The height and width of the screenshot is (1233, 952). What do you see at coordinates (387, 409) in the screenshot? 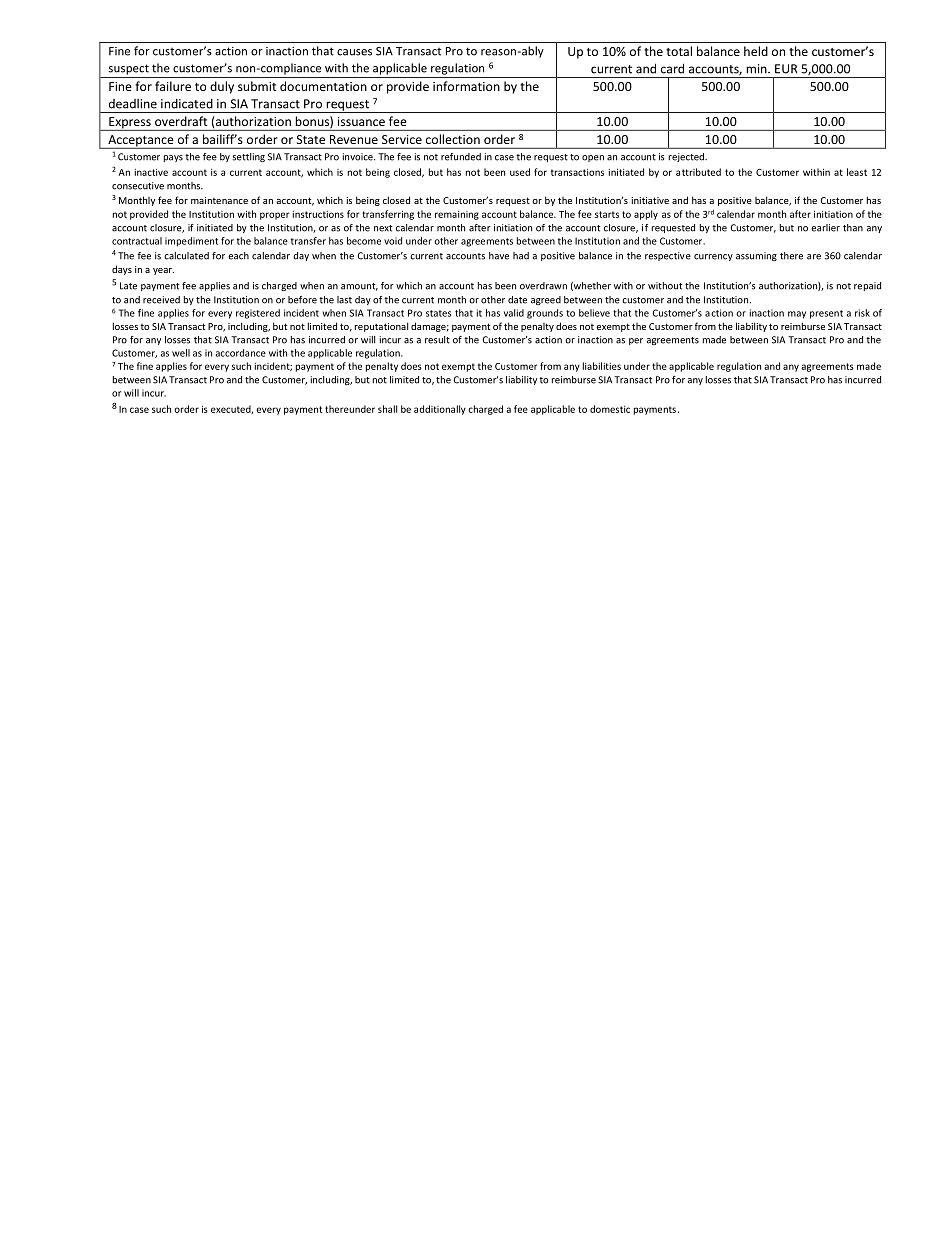
I see `shall` at bounding box center [387, 409].
